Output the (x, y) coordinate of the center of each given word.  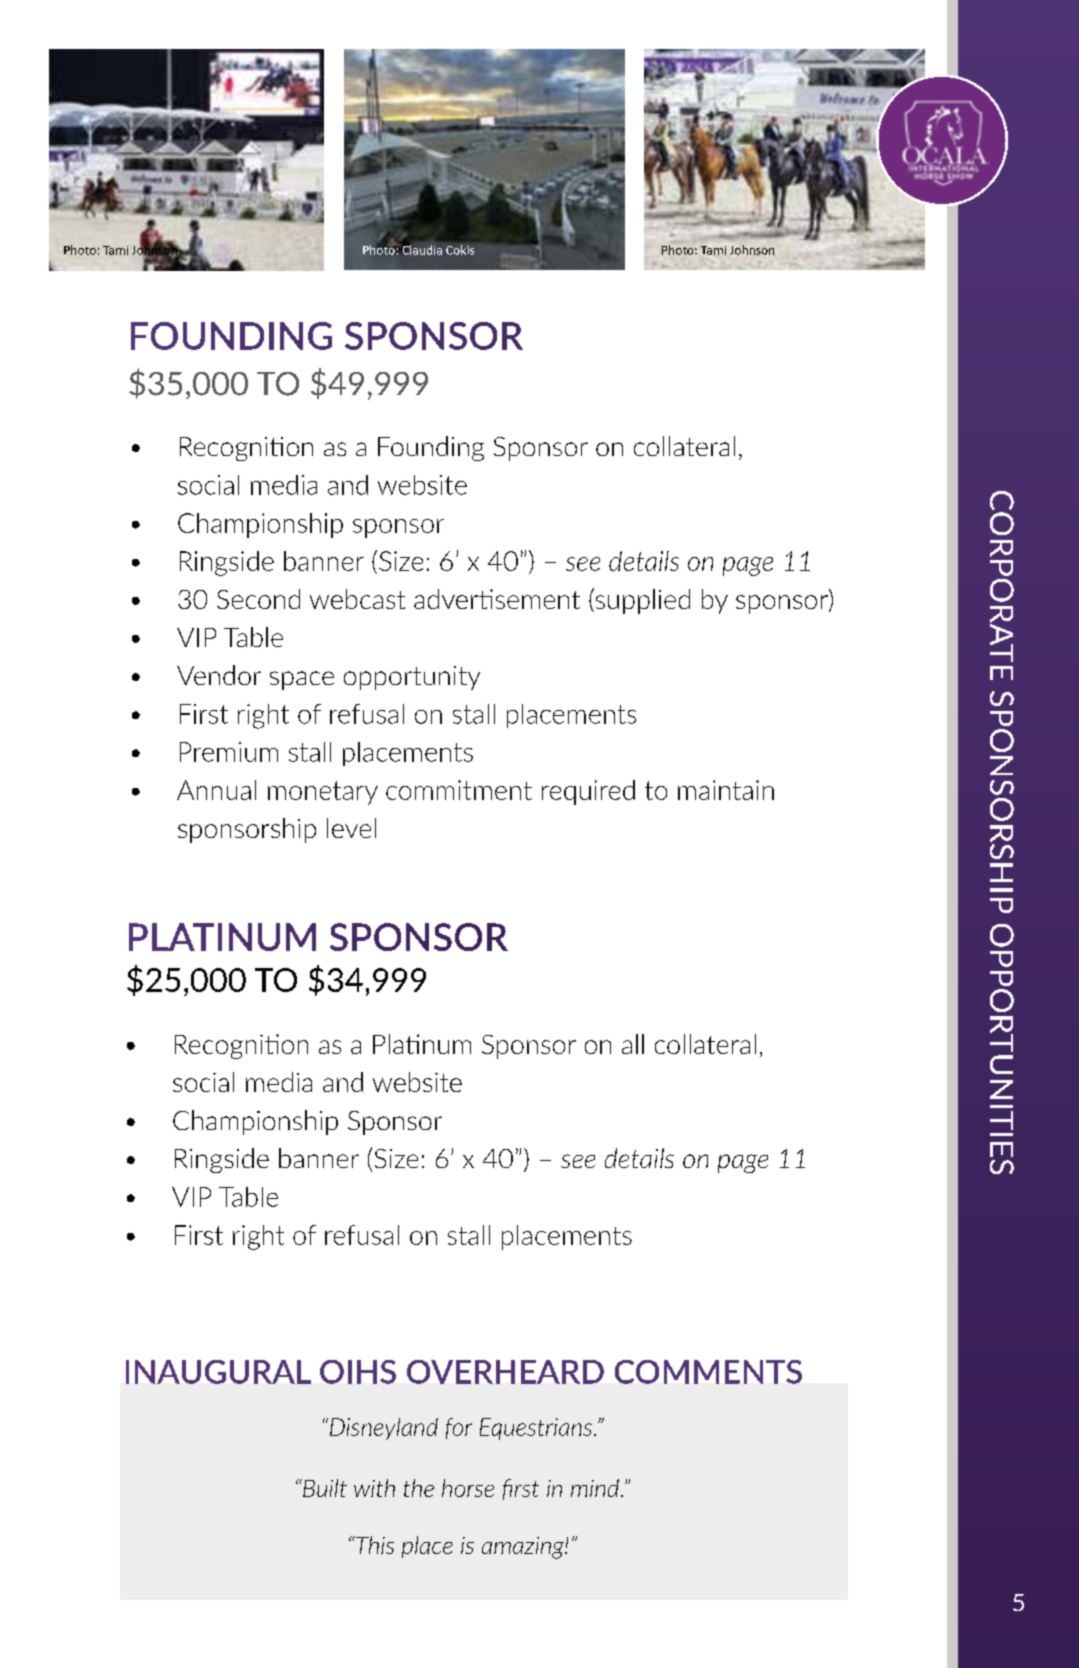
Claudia (421, 249)
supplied (641, 601)
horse (468, 1488)
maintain (726, 790)
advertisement (497, 599)
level (351, 828)
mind (595, 1488)
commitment (459, 790)
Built (324, 1488)
